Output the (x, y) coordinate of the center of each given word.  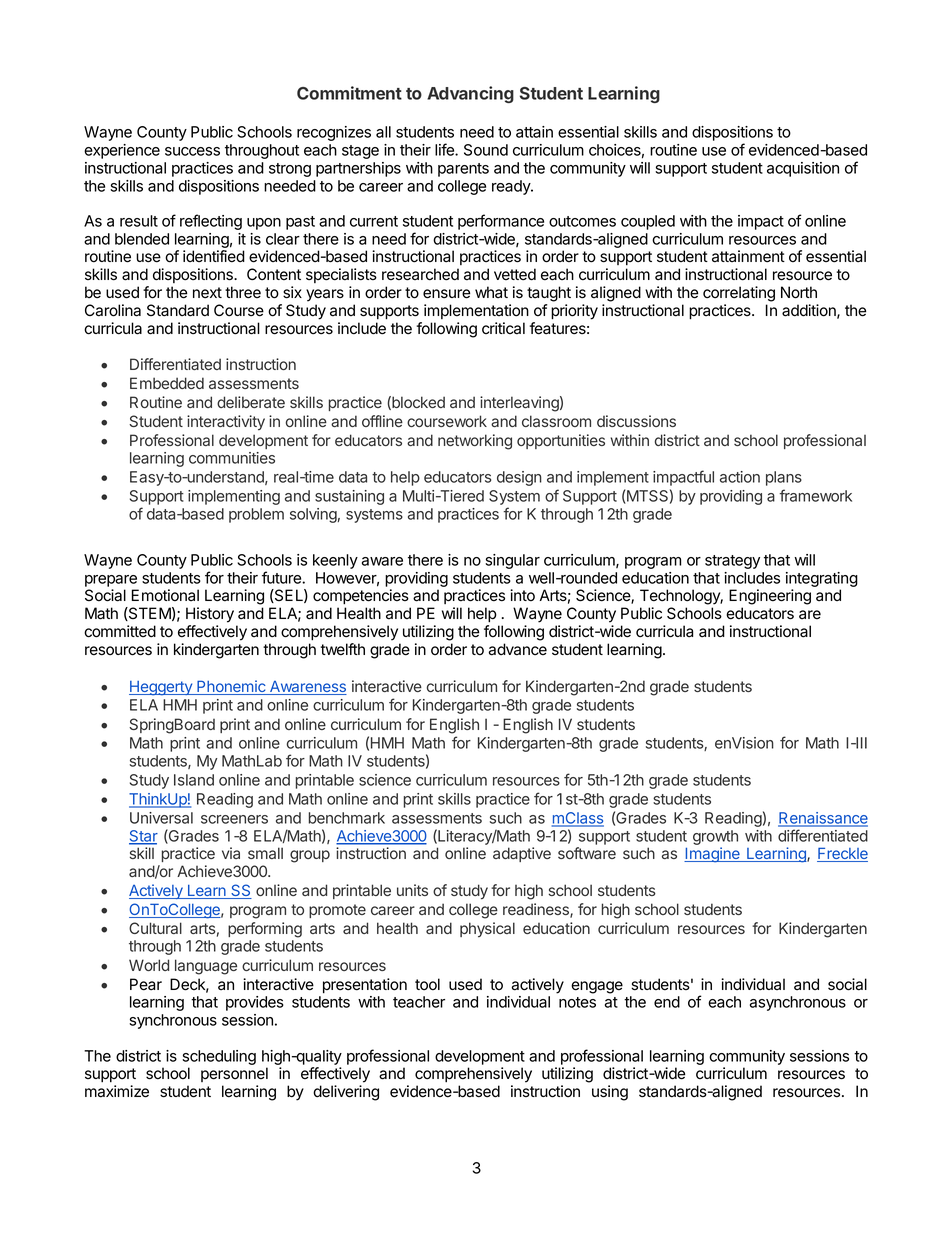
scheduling (219, 1059)
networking (475, 442)
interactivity (226, 423)
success (192, 151)
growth (715, 837)
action (740, 477)
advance (517, 649)
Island (194, 780)
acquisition (803, 169)
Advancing (470, 94)
